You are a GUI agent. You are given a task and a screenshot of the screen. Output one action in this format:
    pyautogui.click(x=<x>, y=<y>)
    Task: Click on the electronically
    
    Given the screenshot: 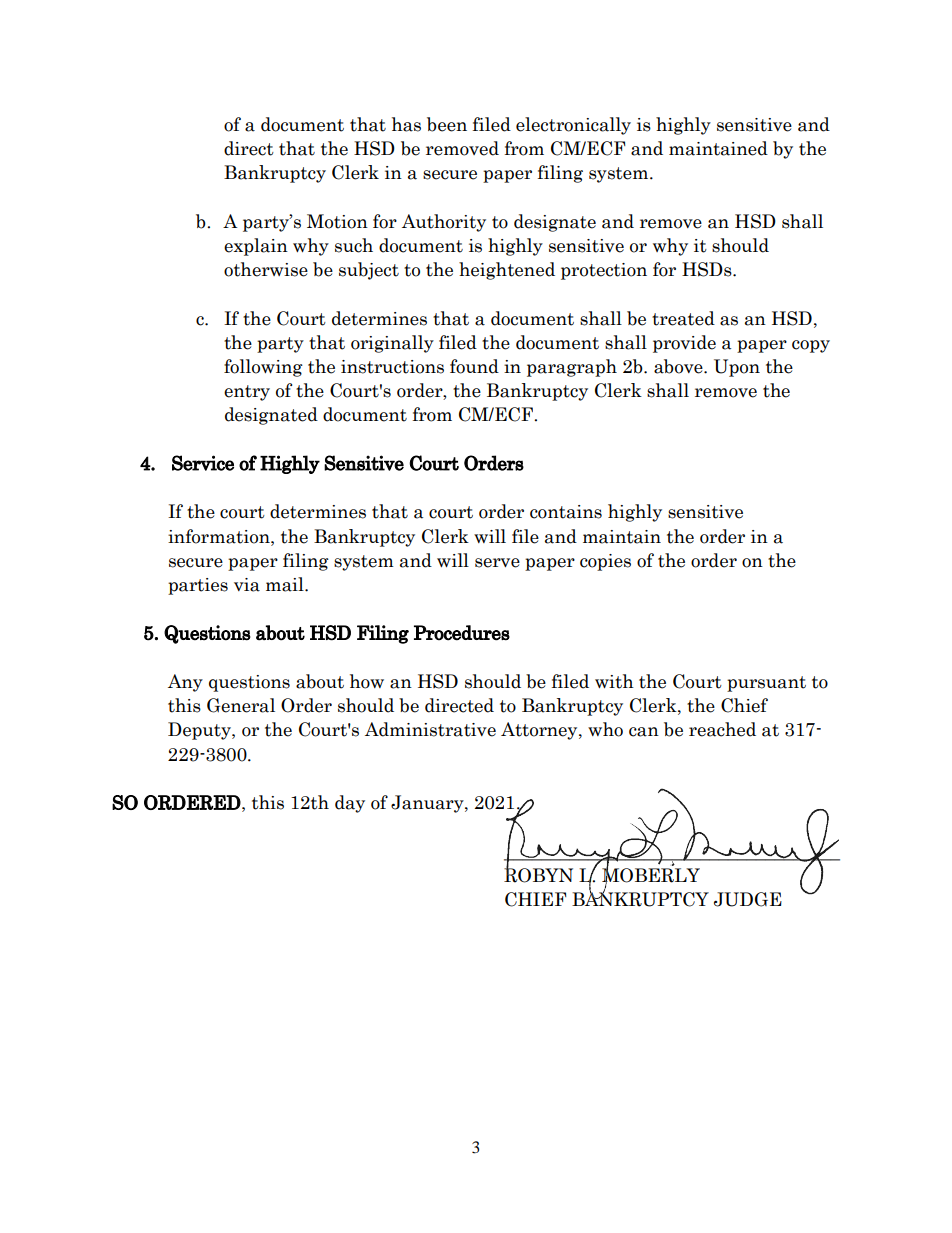 What is the action you would take?
    pyautogui.click(x=573, y=126)
